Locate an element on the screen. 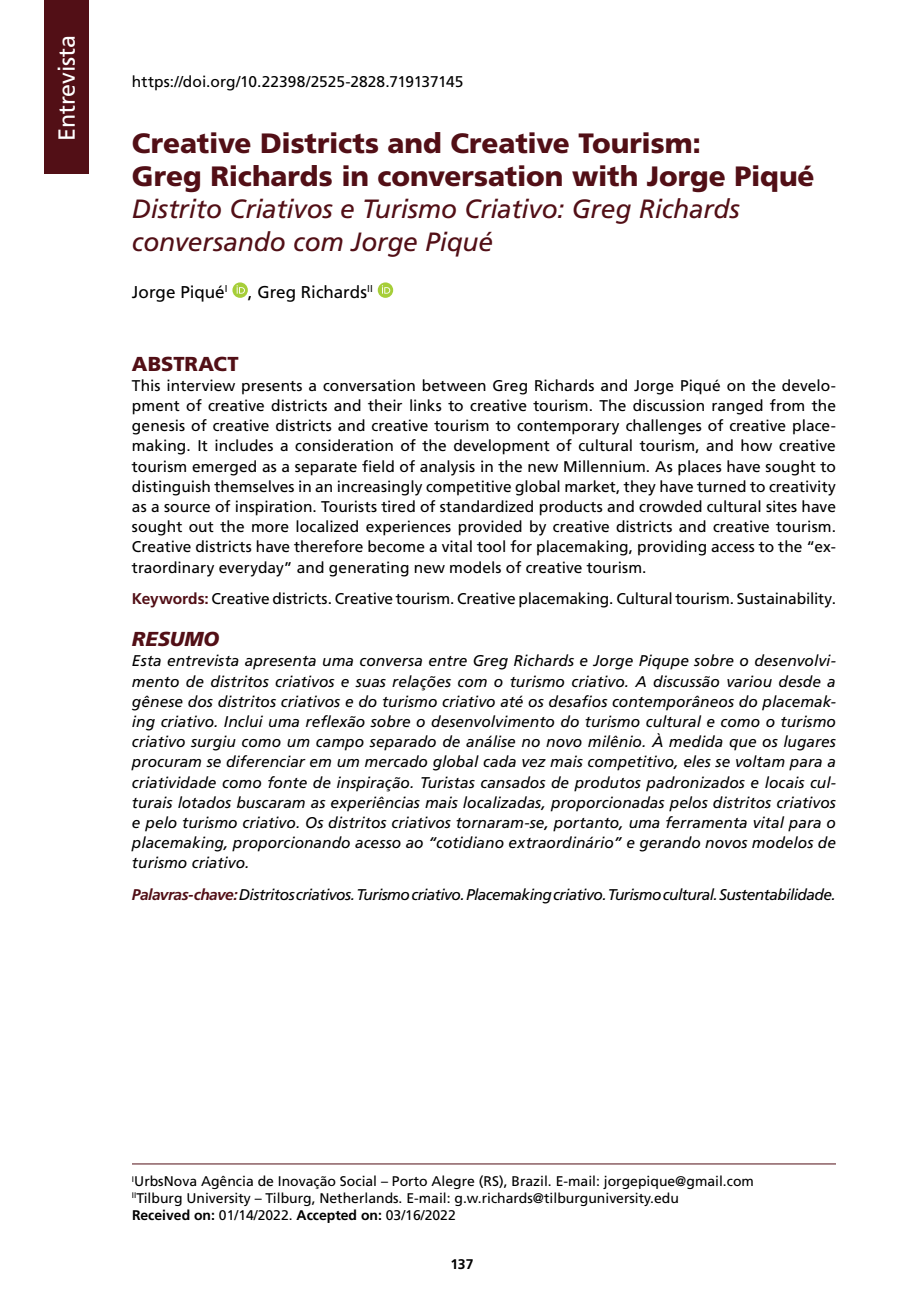  RESUMO is located at coordinates (175, 639).
